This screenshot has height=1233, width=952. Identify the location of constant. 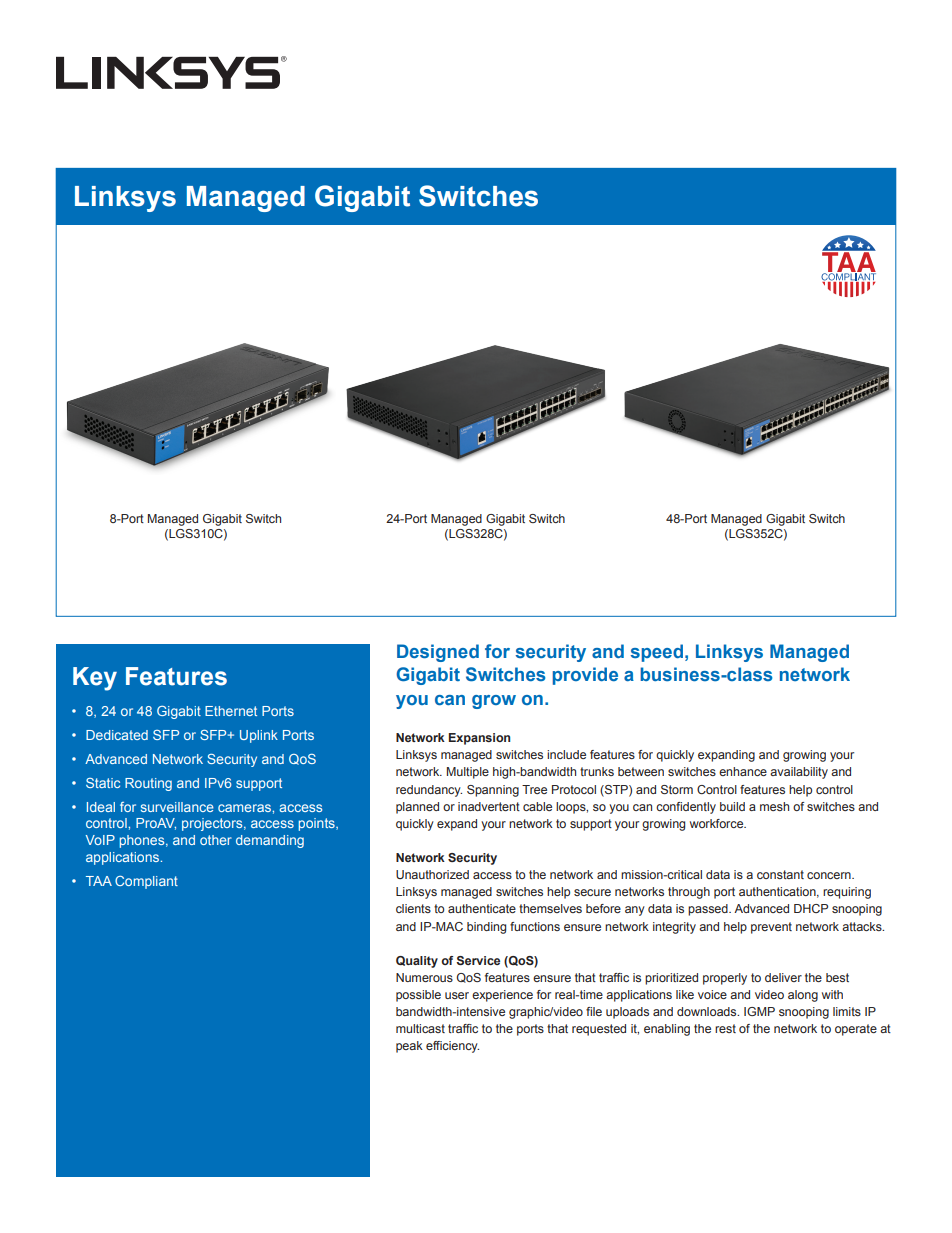
(780, 874).
